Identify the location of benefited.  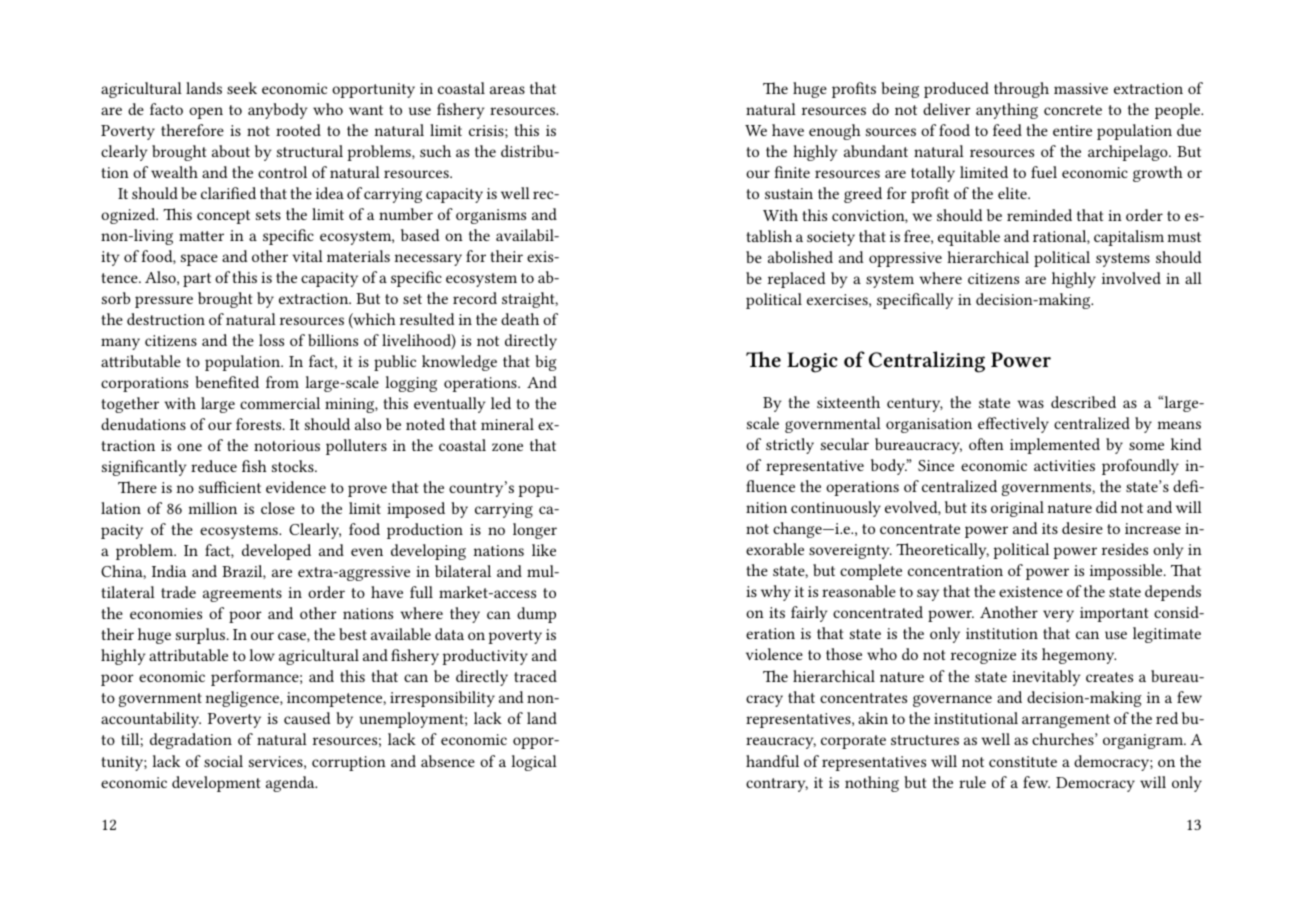
(227, 382).
